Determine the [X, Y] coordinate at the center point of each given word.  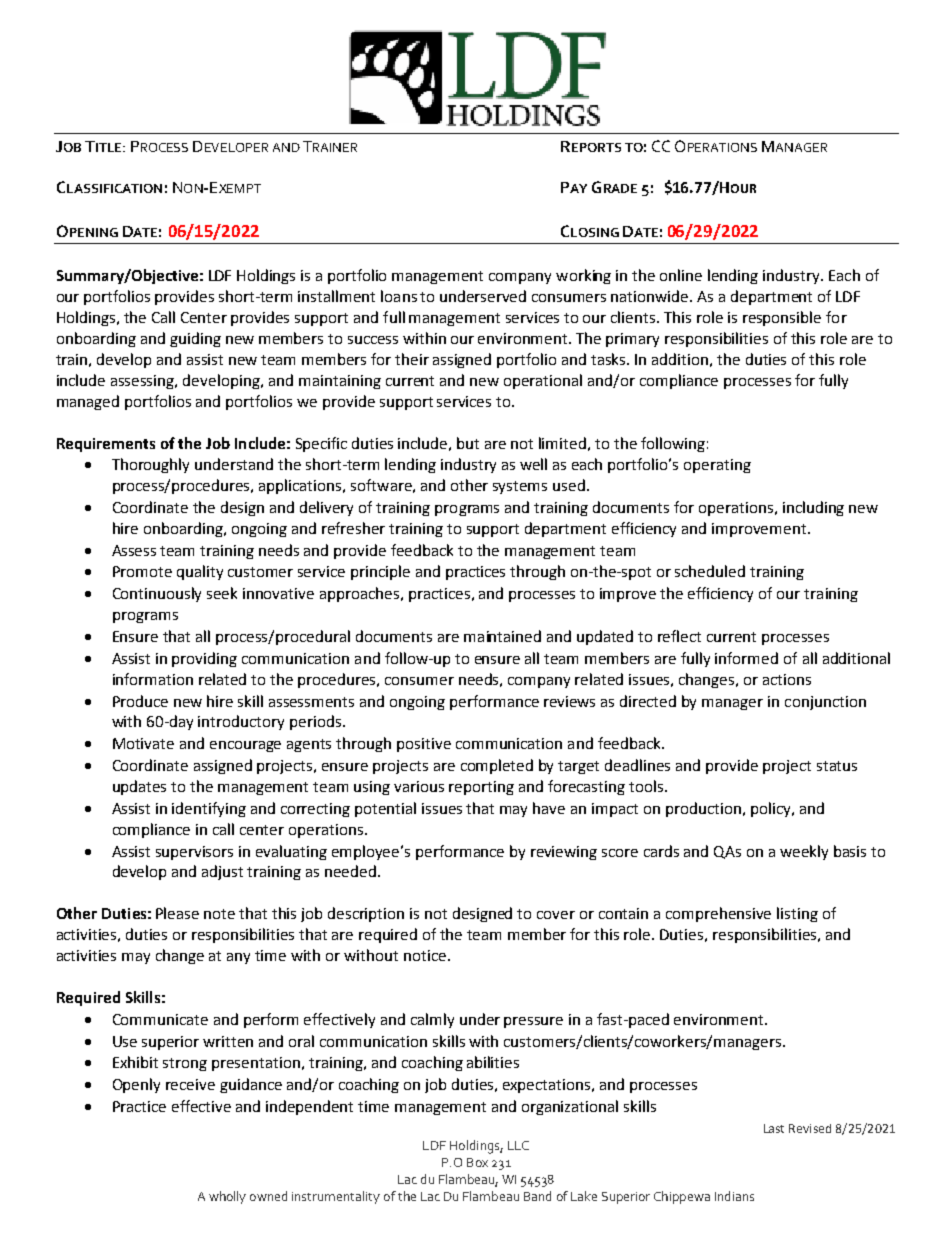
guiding [195, 339]
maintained [502, 636]
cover [556, 915]
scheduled [710, 571]
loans [399, 296]
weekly [804, 852]
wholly [227, 1197]
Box [477, 1162]
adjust [222, 872]
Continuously [157, 594]
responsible [782, 318]
